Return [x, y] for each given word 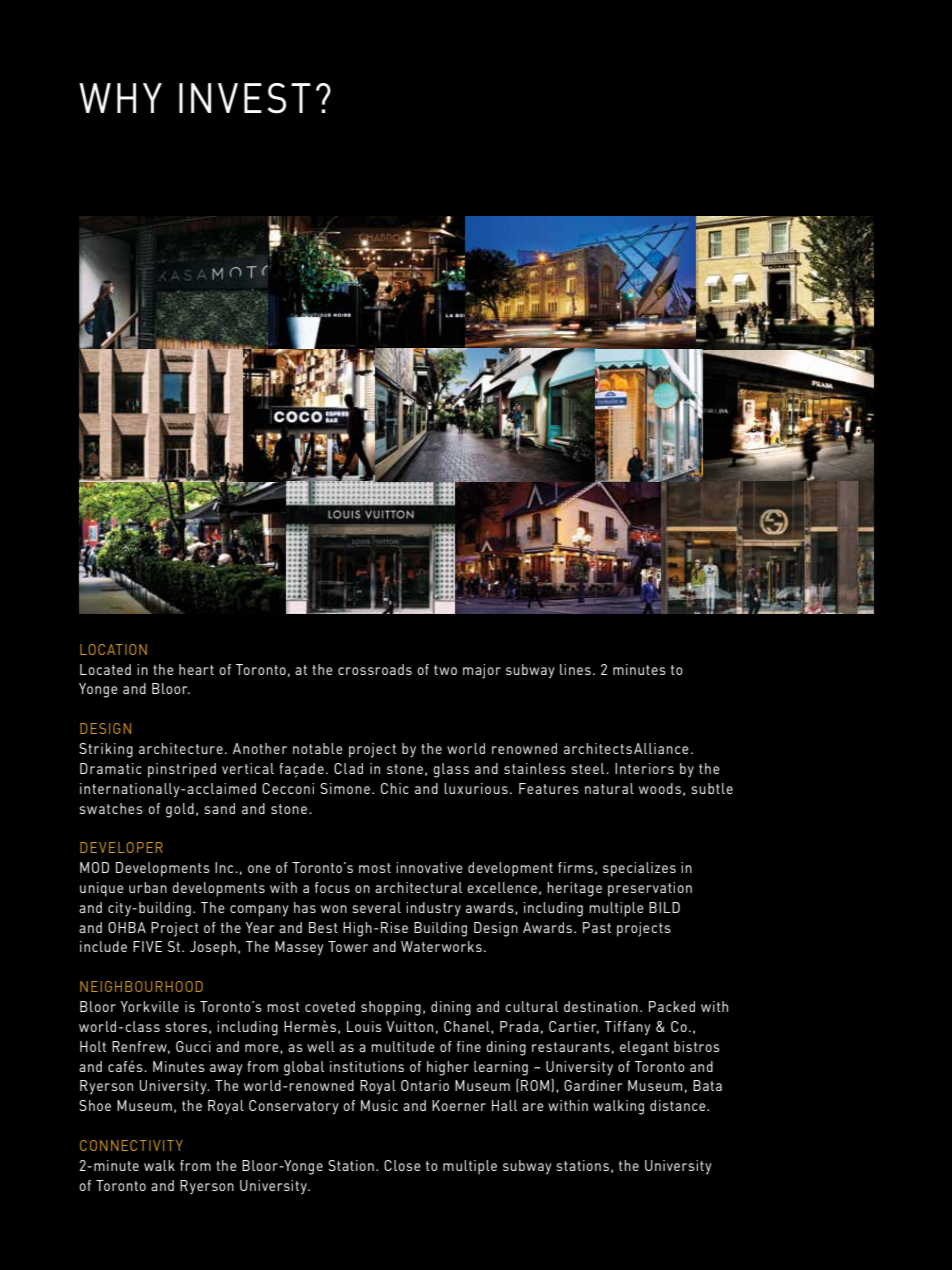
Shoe [95, 1105]
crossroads [375, 669]
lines [575, 669]
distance [679, 1105]
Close [402, 1165]
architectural [418, 887]
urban [148, 887]
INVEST [245, 98]
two [445, 670]
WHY [120, 98]
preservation [650, 889]
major [482, 671]
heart [196, 669]
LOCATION [113, 649]
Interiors [644, 768]
